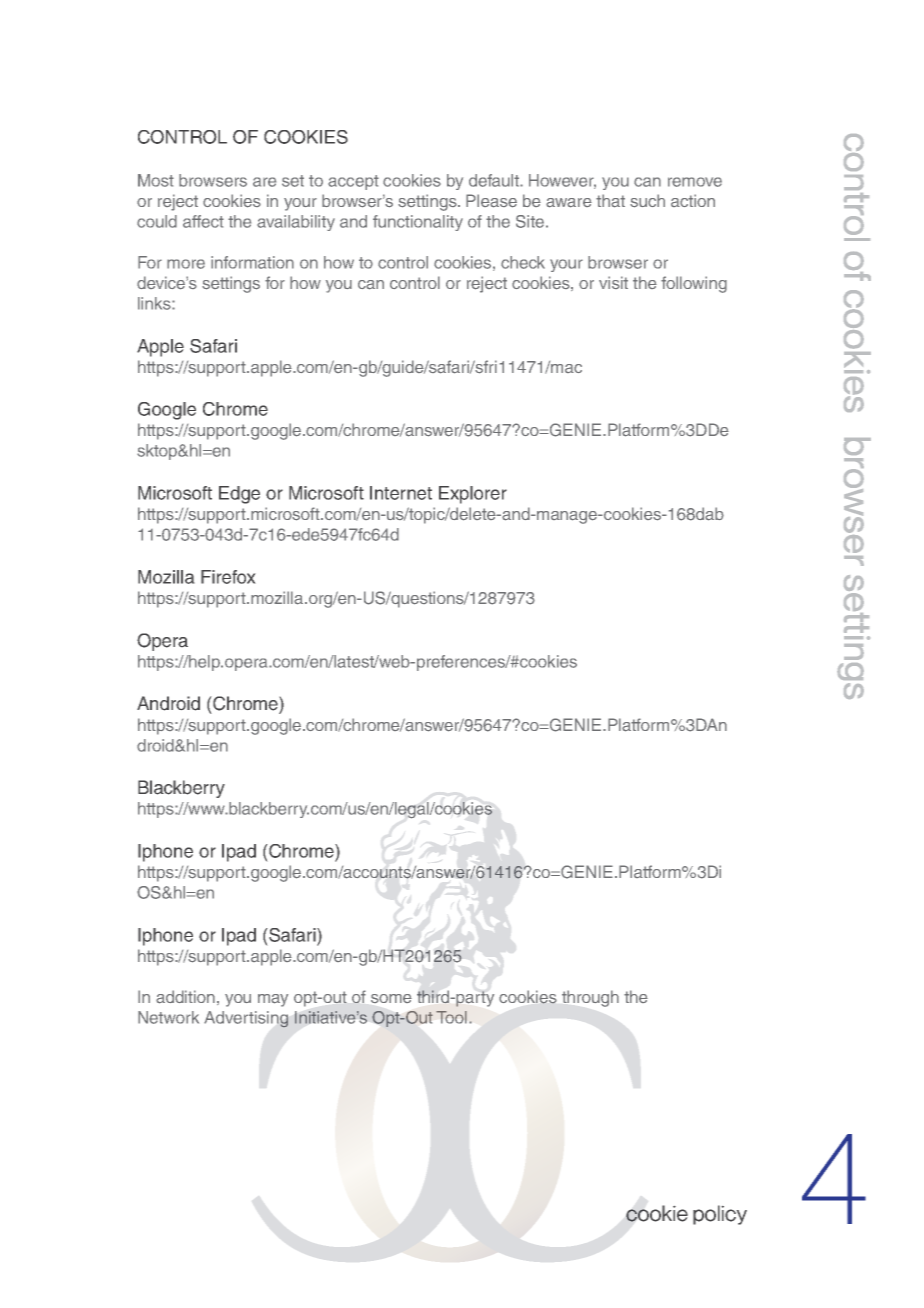 Image resolution: width=924 pixels, height=1308 pixels. Describe the element at coordinates (613, 282) in the document. I see `visit` at that location.
